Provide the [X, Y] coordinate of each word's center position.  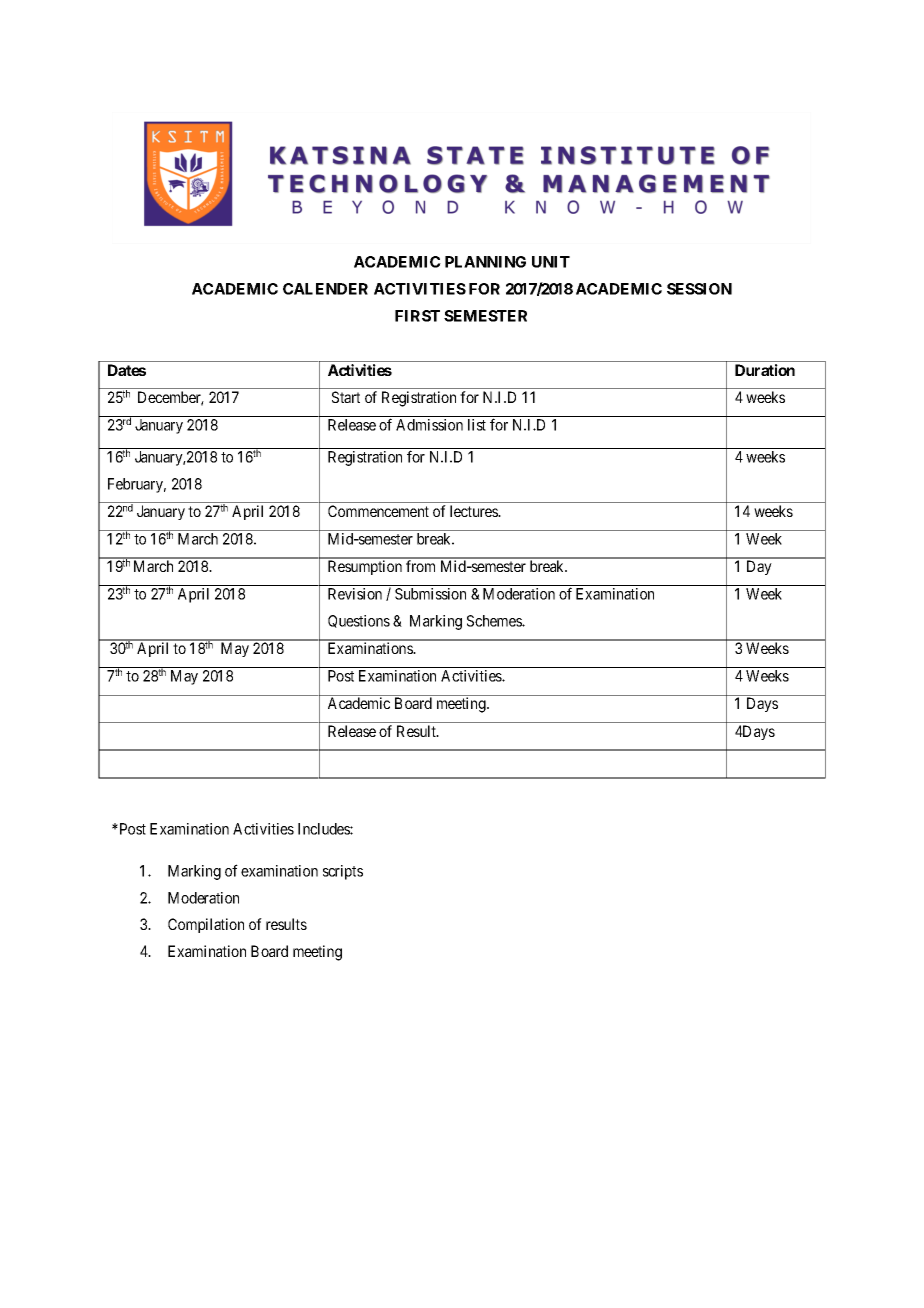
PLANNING [485, 262]
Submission [430, 594]
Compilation [206, 925]
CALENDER [325, 289]
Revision [355, 594]
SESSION [699, 289]
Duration [765, 370]
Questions [359, 621]
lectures [475, 511]
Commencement [378, 511]
